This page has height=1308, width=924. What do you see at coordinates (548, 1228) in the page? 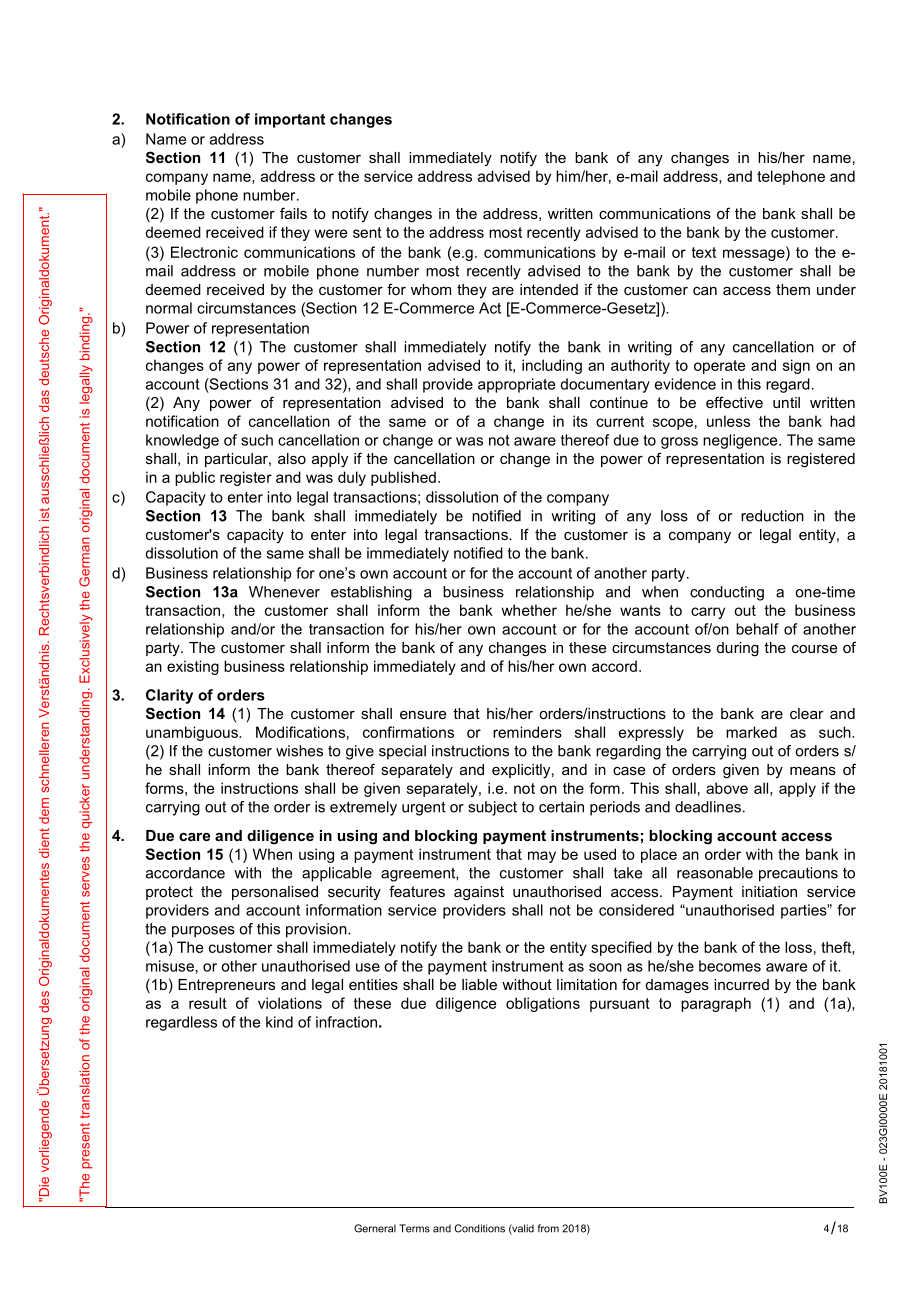
I see `from` at bounding box center [548, 1228].
